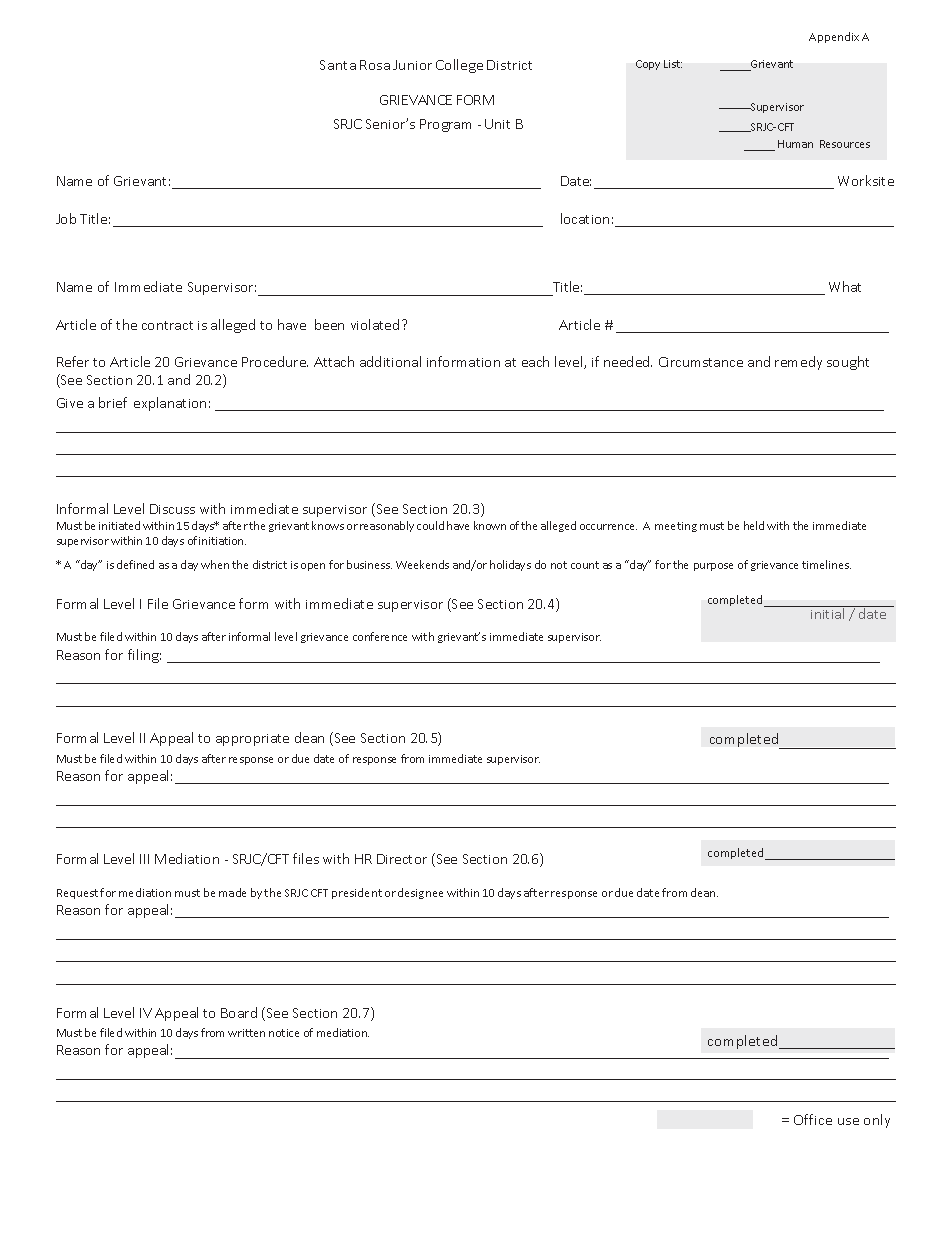 Image resolution: width=952 pixels, height=1233 pixels. What do you see at coordinates (826, 564) in the document?
I see `timelines` at bounding box center [826, 564].
